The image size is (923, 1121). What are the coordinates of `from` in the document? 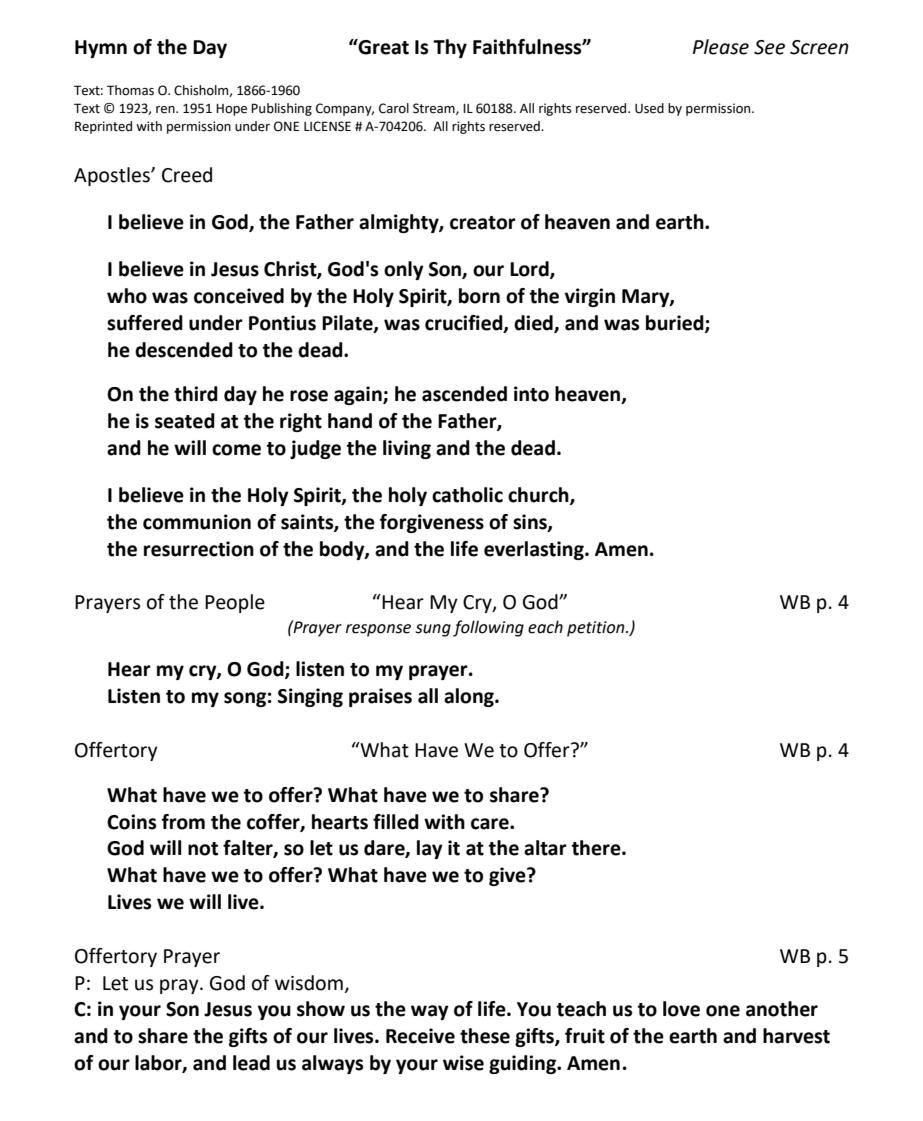 It's located at (183, 822).
